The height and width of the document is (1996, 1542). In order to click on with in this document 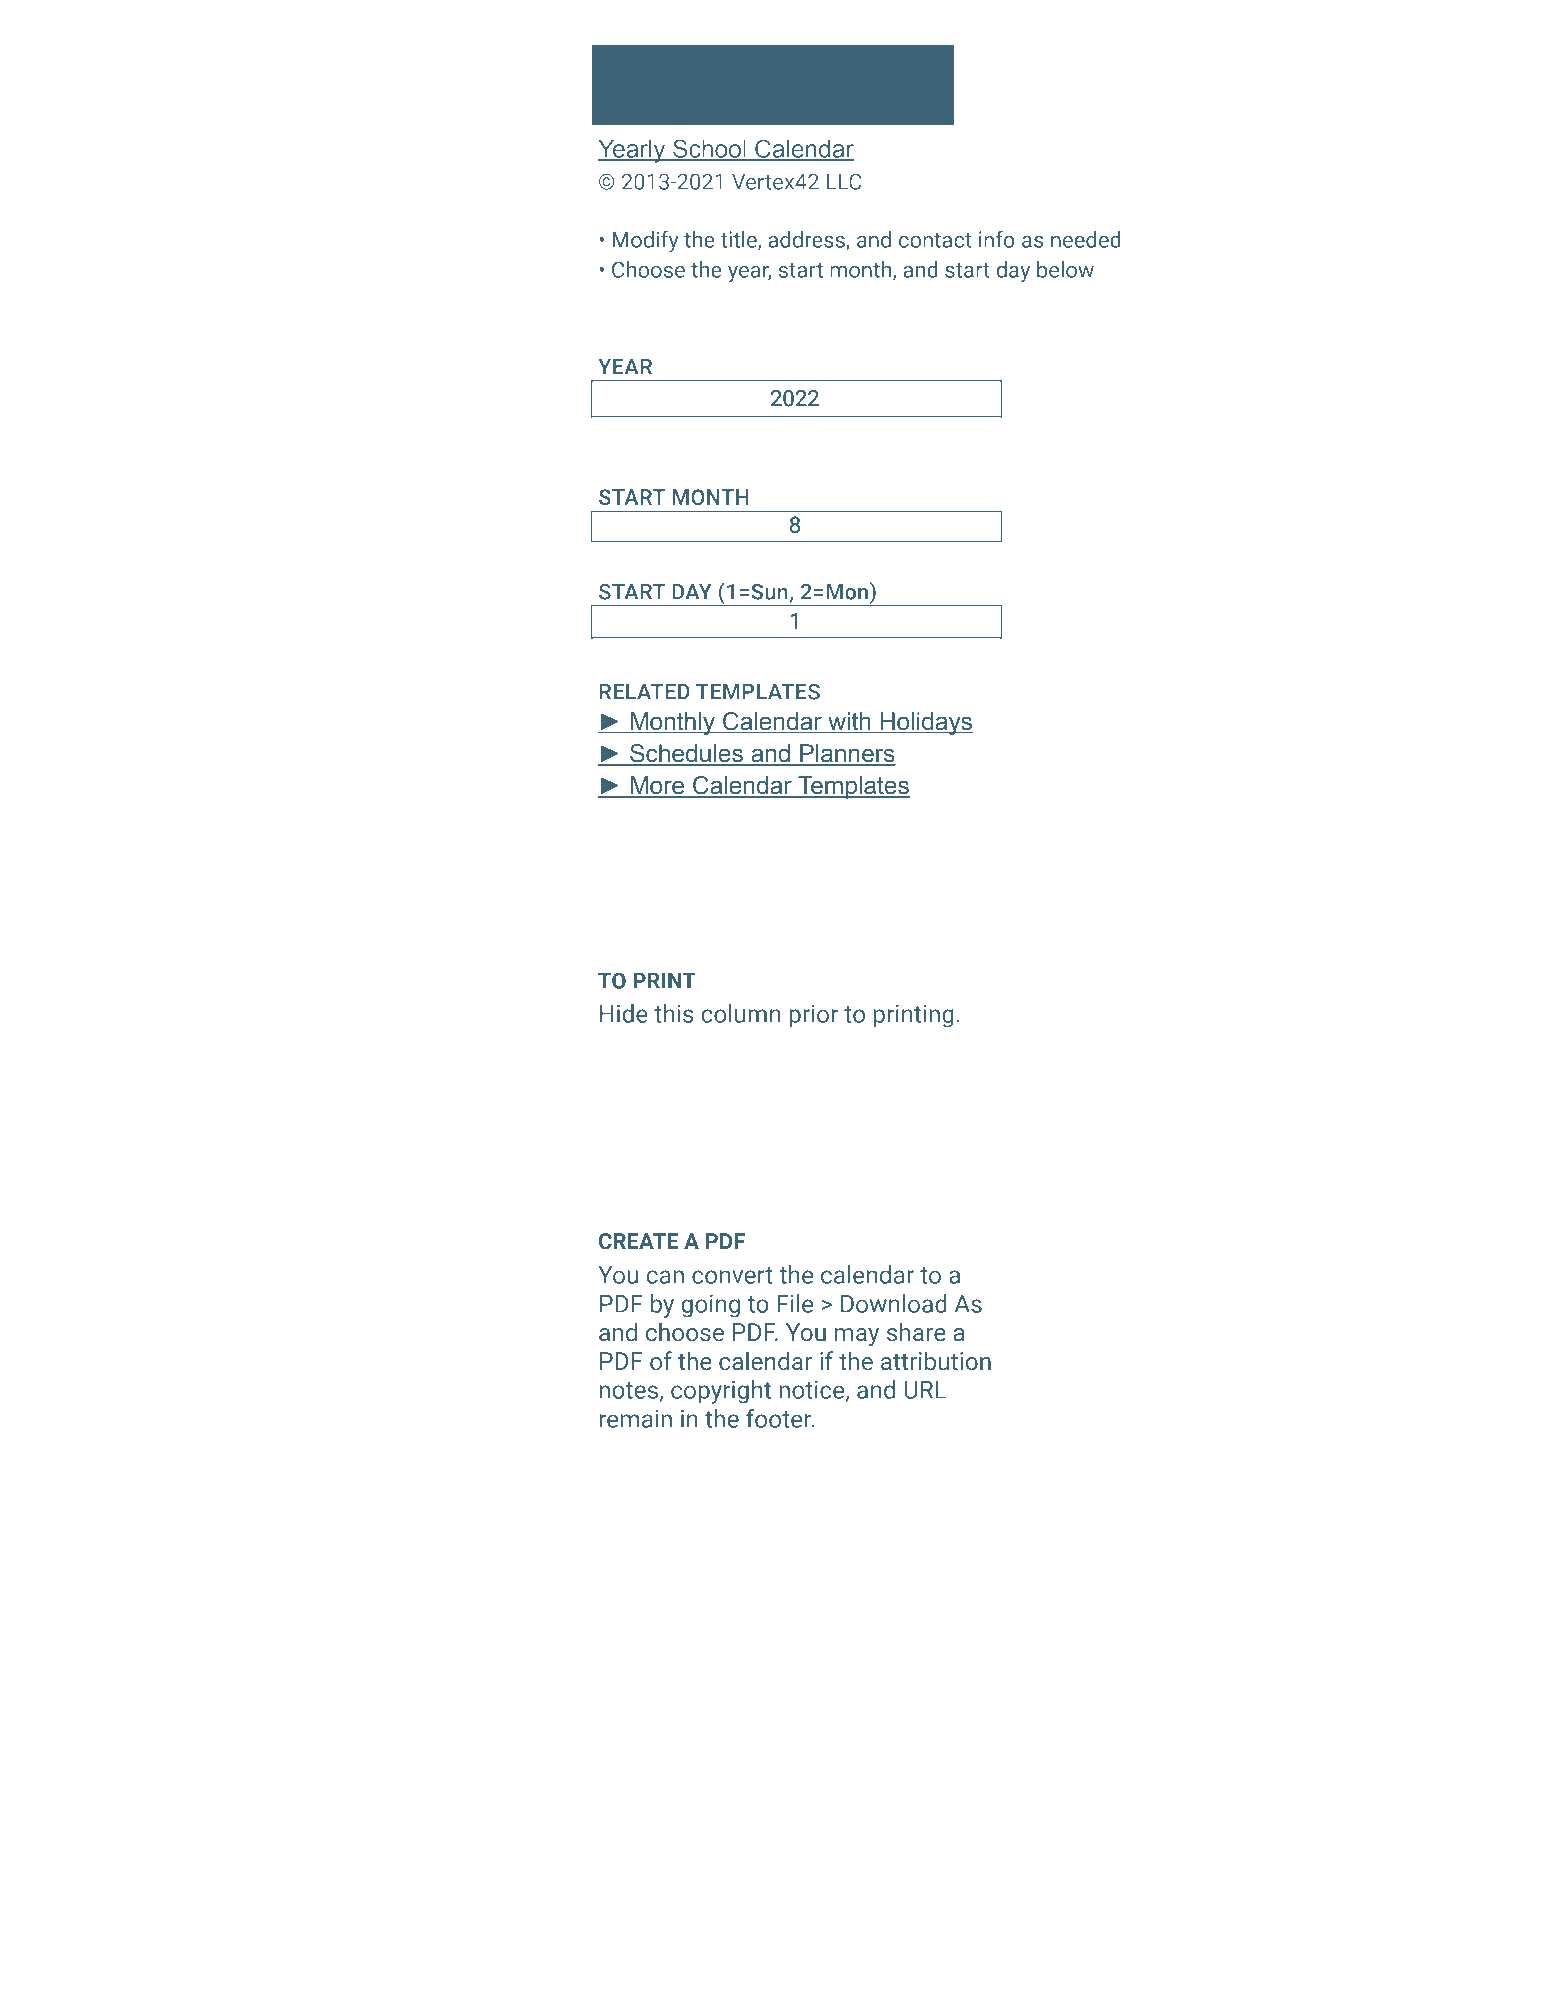, I will do `click(849, 722)`.
